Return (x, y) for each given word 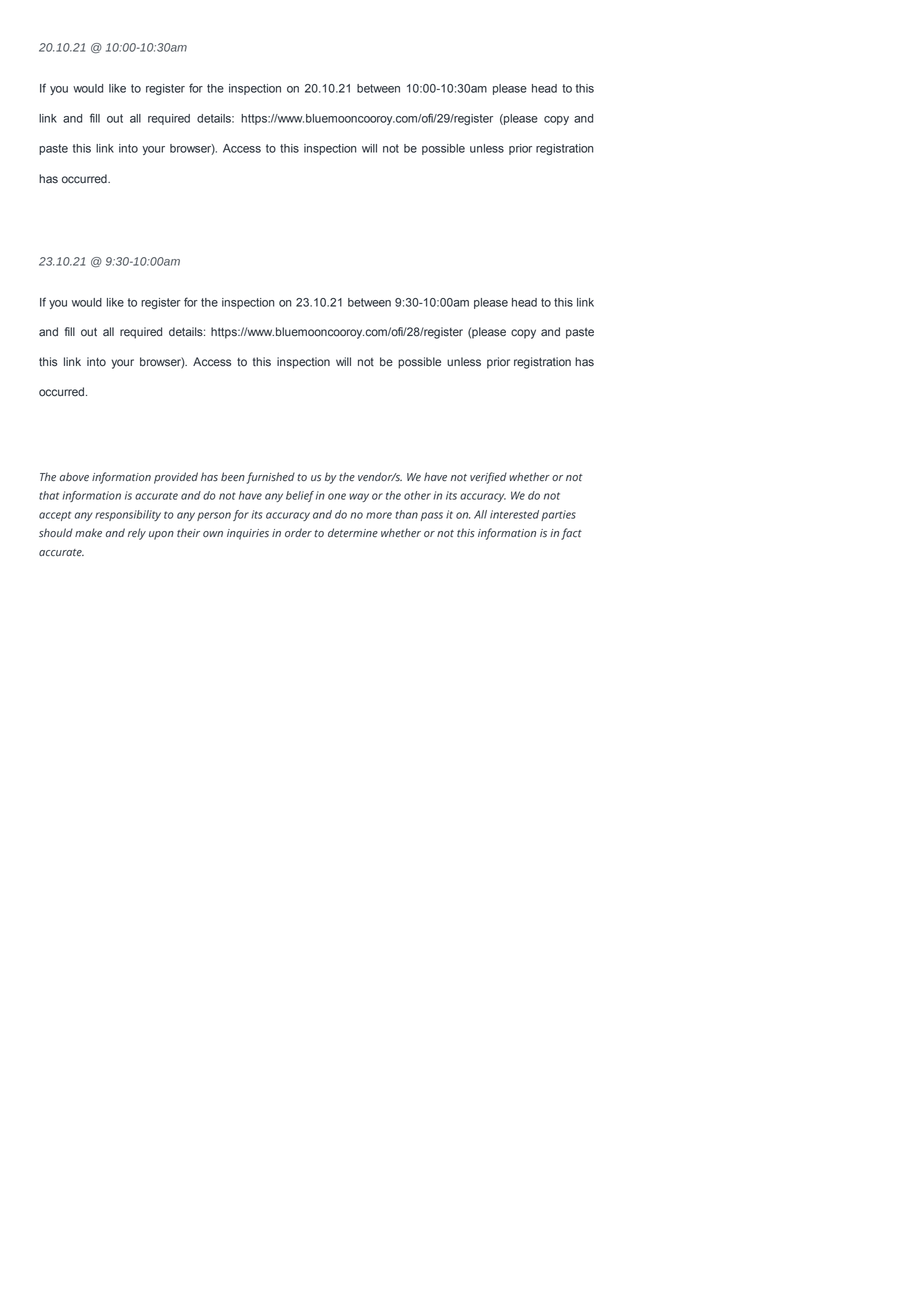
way (359, 497)
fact (571, 534)
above (74, 477)
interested (514, 514)
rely (137, 534)
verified (488, 478)
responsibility (128, 515)
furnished (270, 478)
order (298, 532)
